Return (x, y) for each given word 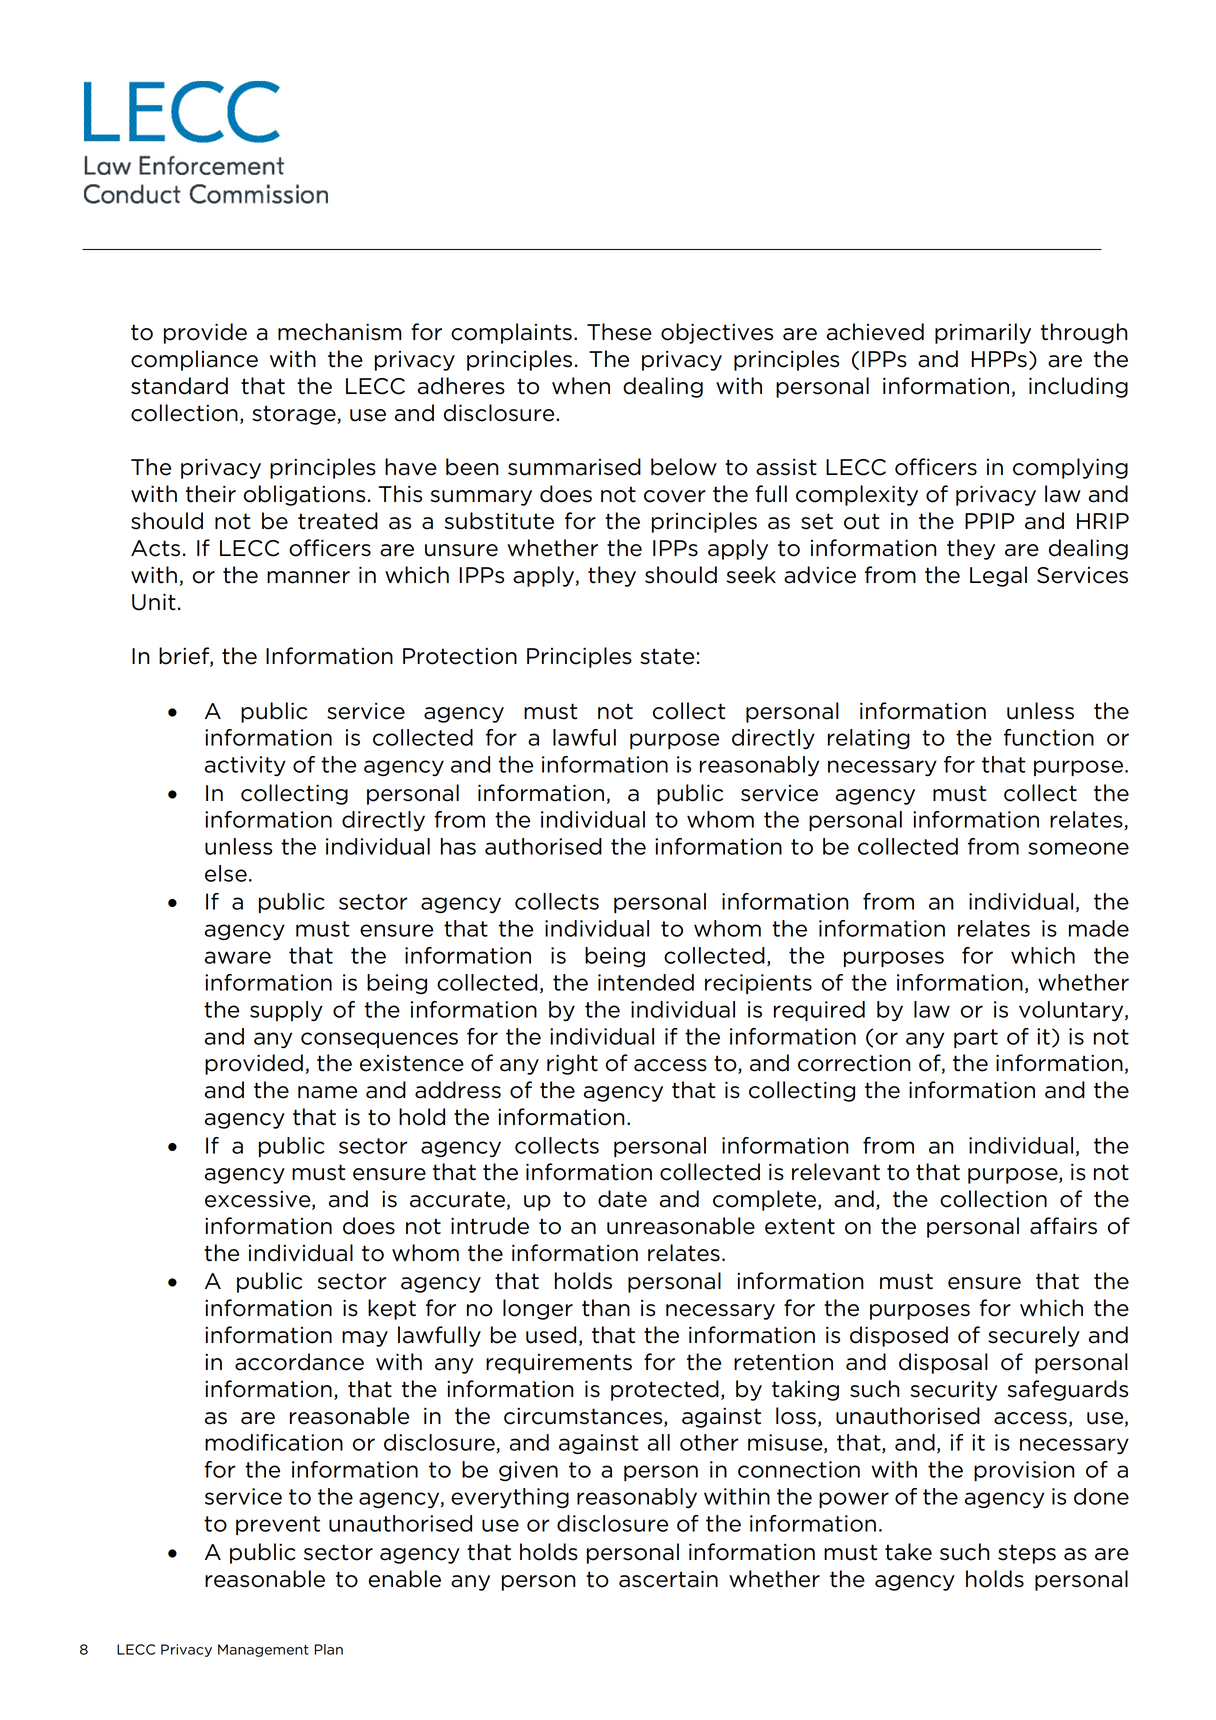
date (622, 1199)
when (581, 386)
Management (263, 1650)
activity (245, 766)
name (327, 1092)
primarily (983, 333)
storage (295, 415)
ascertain (668, 1579)
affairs (1063, 1226)
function (1049, 737)
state (667, 656)
